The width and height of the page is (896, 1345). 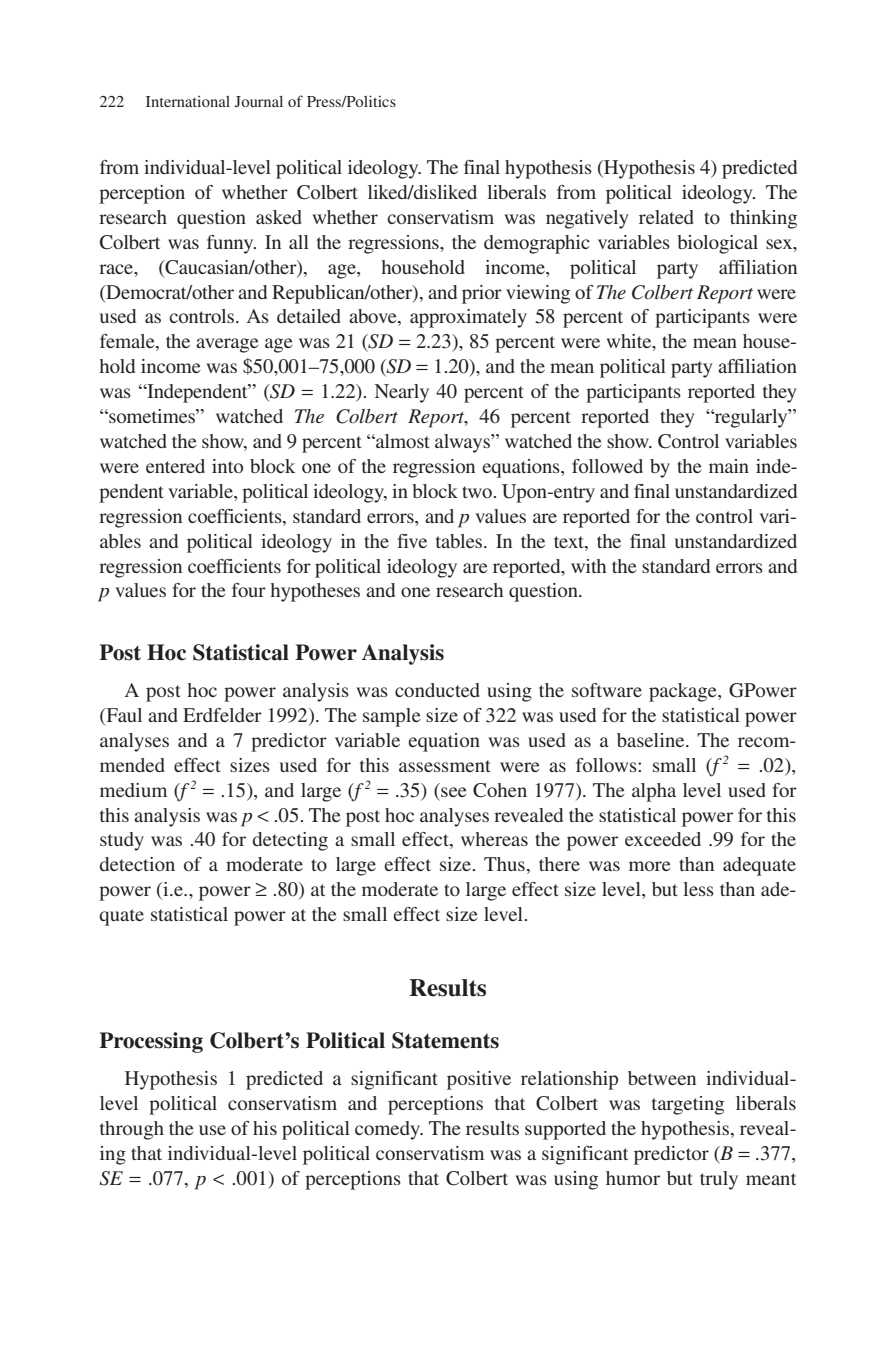 I want to click on medium, so click(x=133, y=790).
